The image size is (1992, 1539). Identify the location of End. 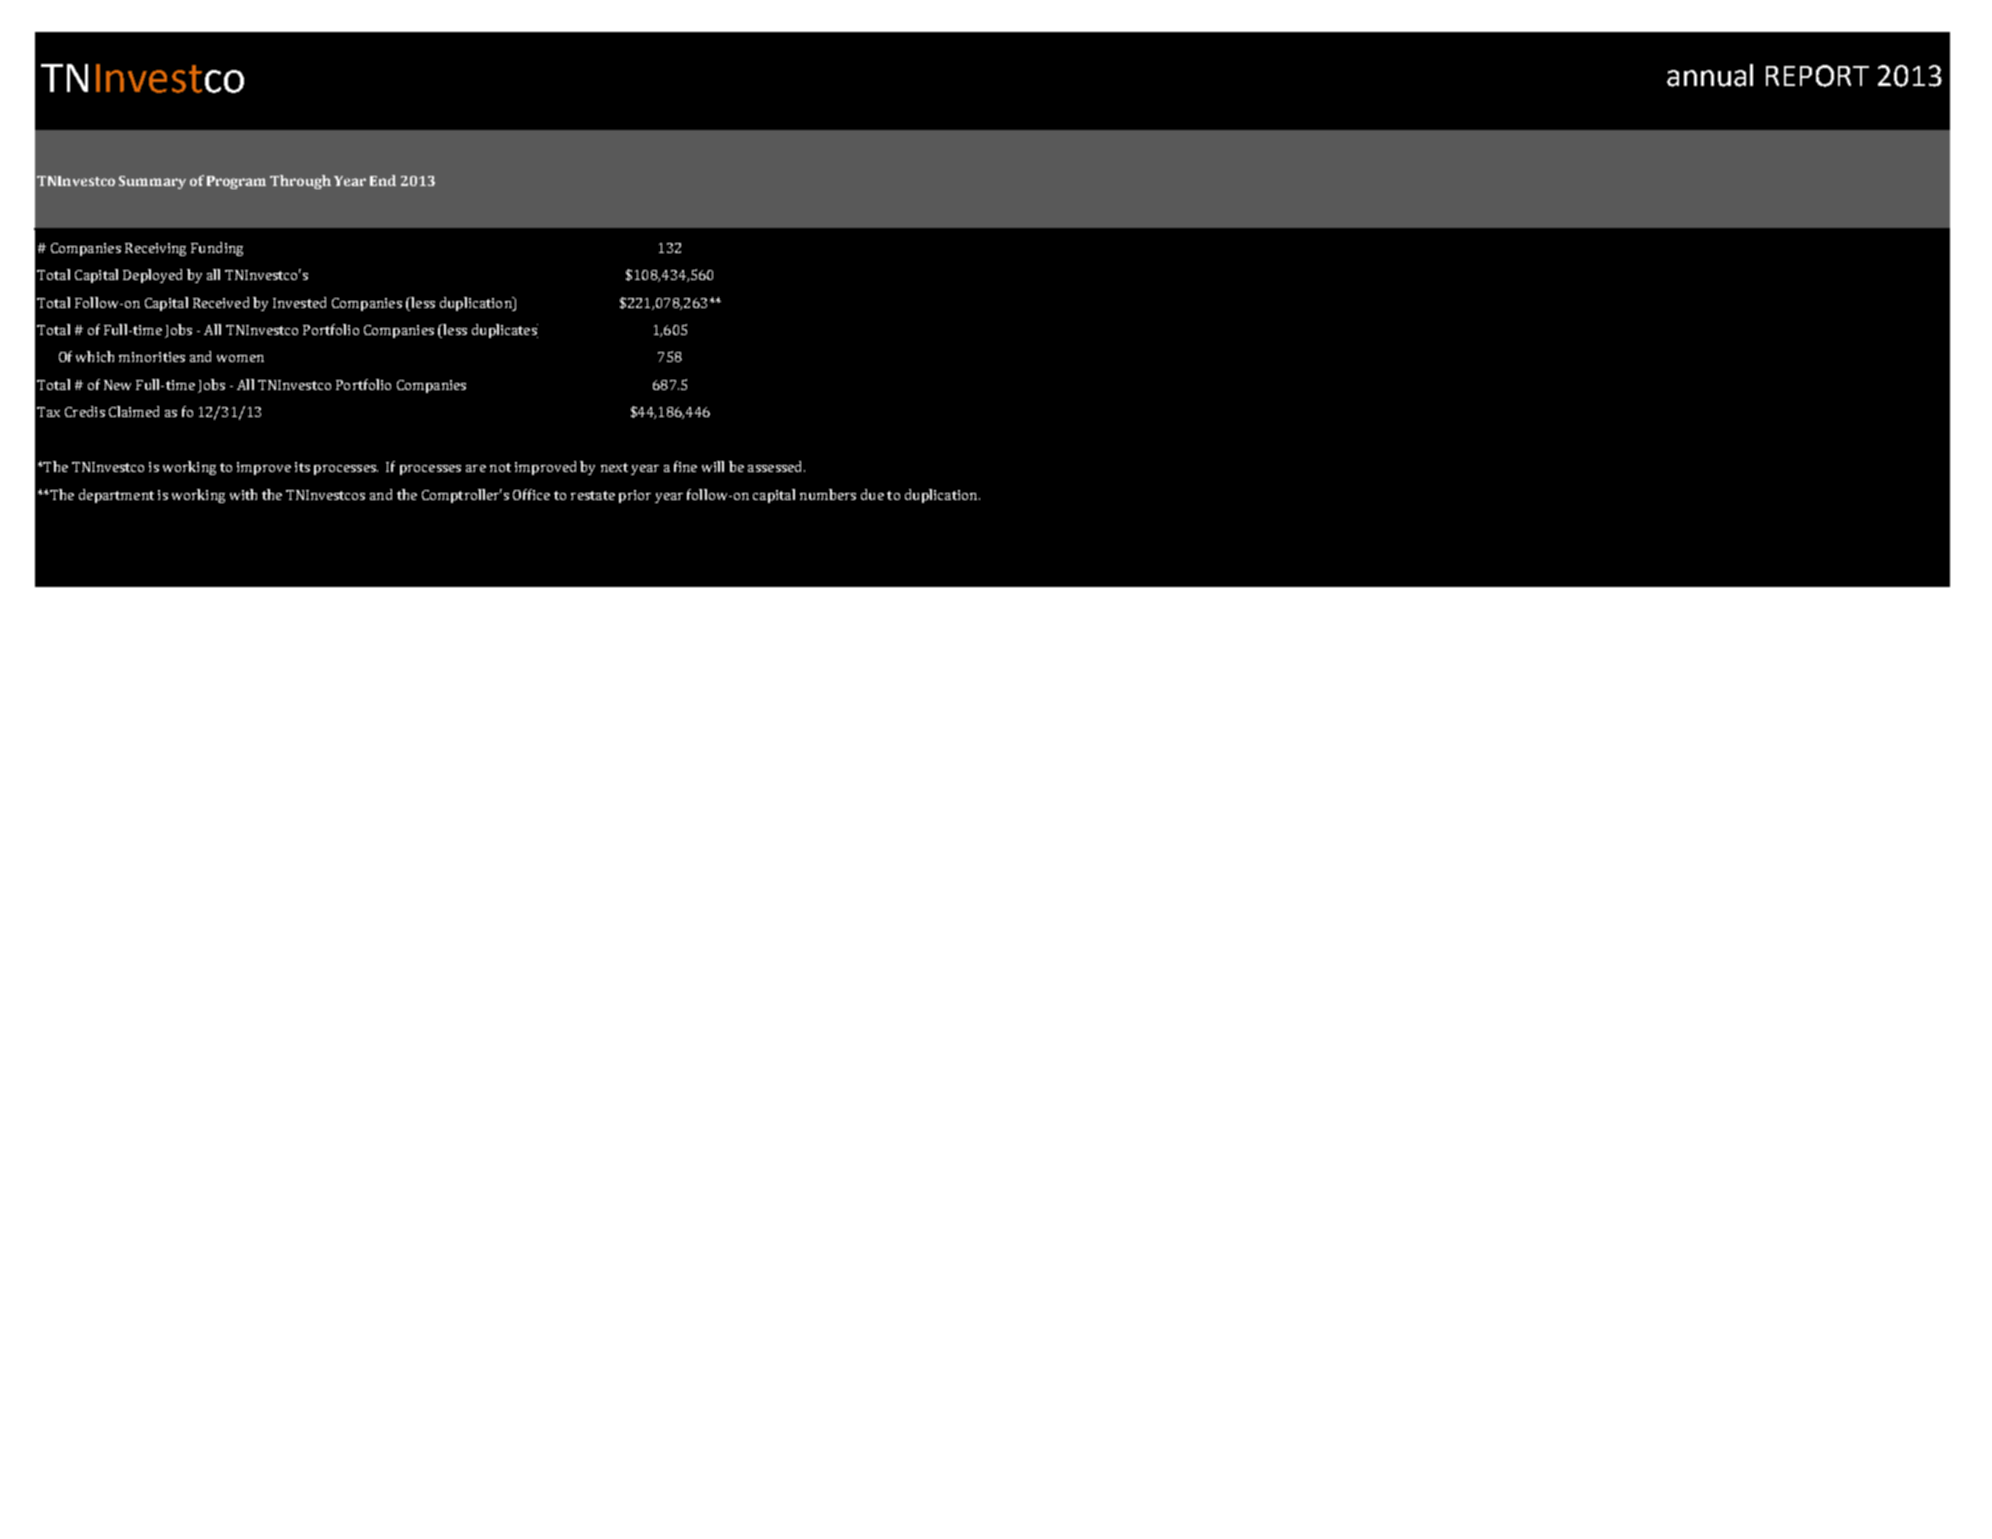
(383, 180).
